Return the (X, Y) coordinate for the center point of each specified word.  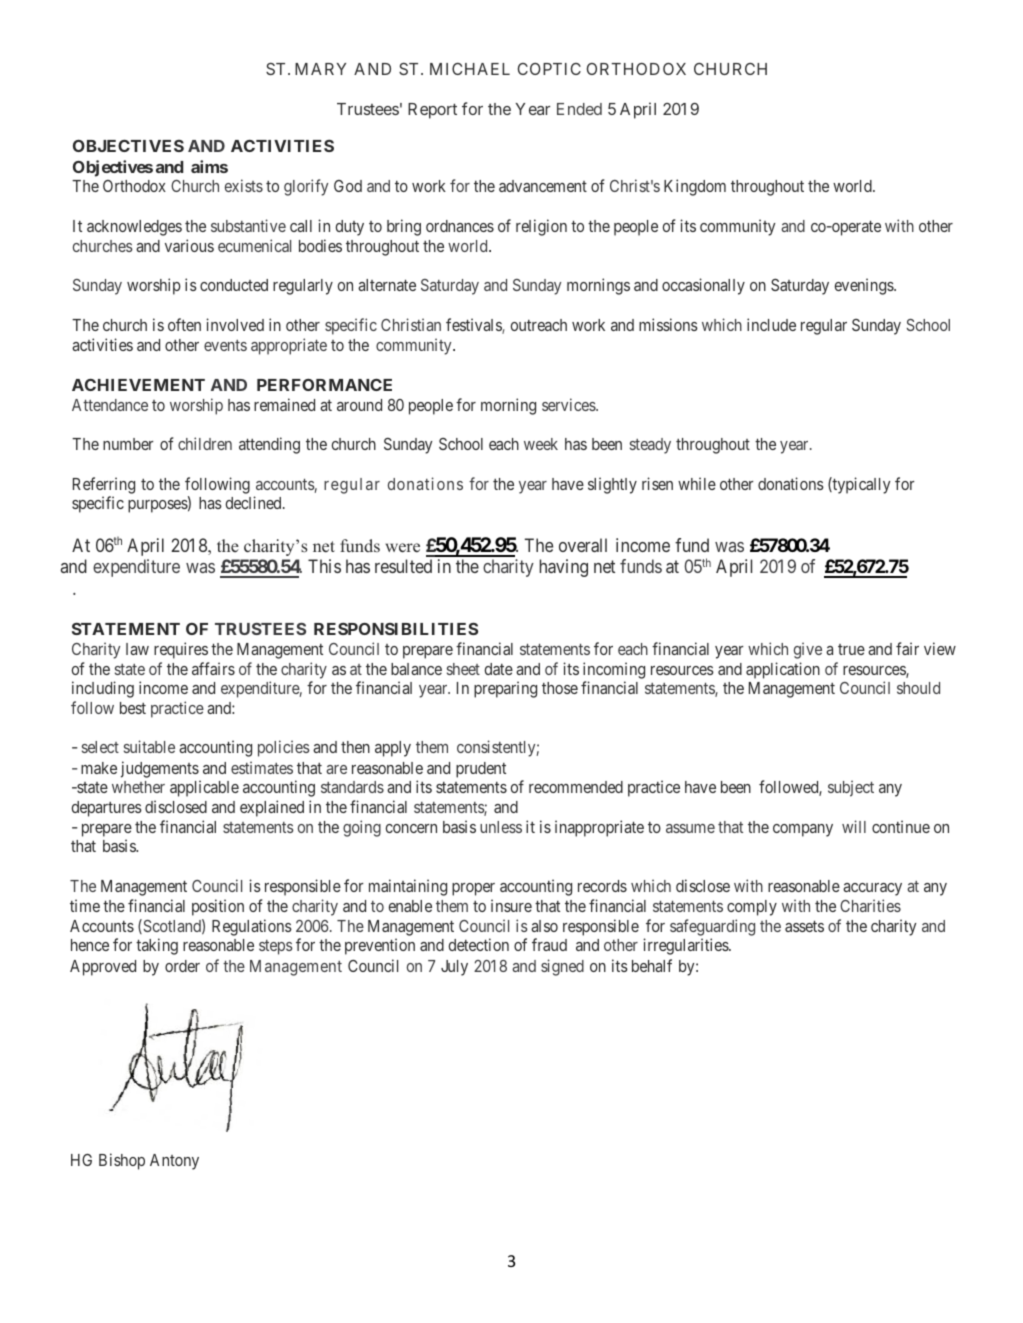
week (541, 444)
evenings (865, 286)
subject (851, 788)
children (205, 443)
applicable (204, 788)
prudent (481, 770)
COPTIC (549, 69)
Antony (174, 1162)
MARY (320, 69)
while (697, 483)
